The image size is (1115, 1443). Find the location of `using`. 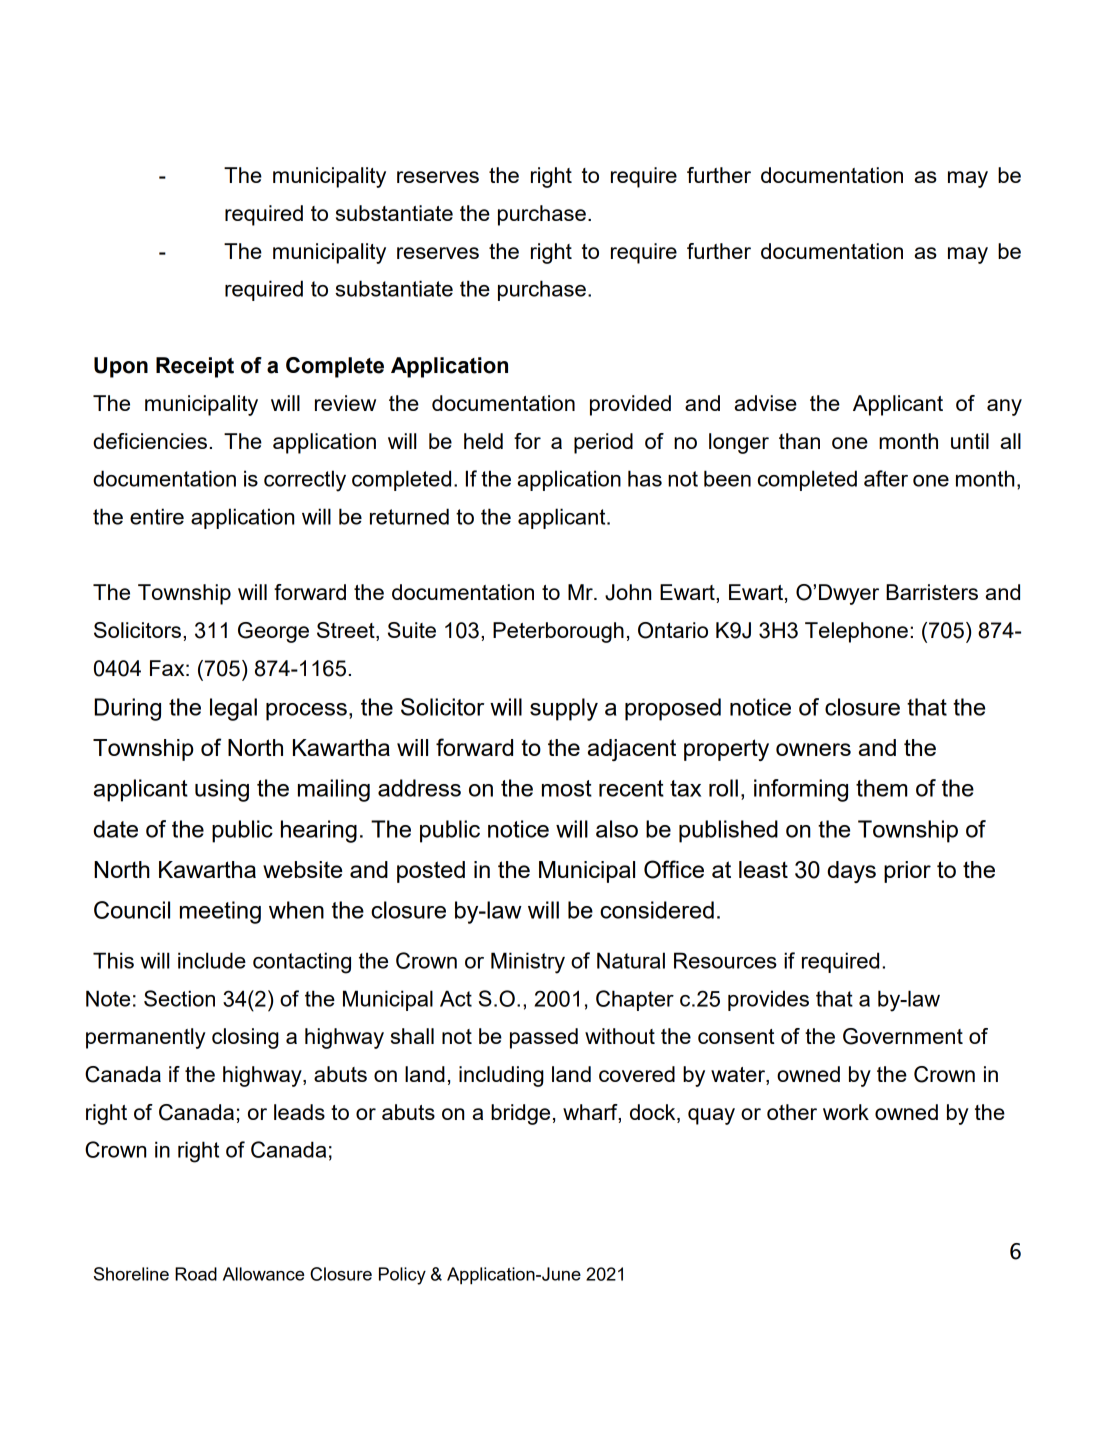

using is located at coordinates (222, 790).
